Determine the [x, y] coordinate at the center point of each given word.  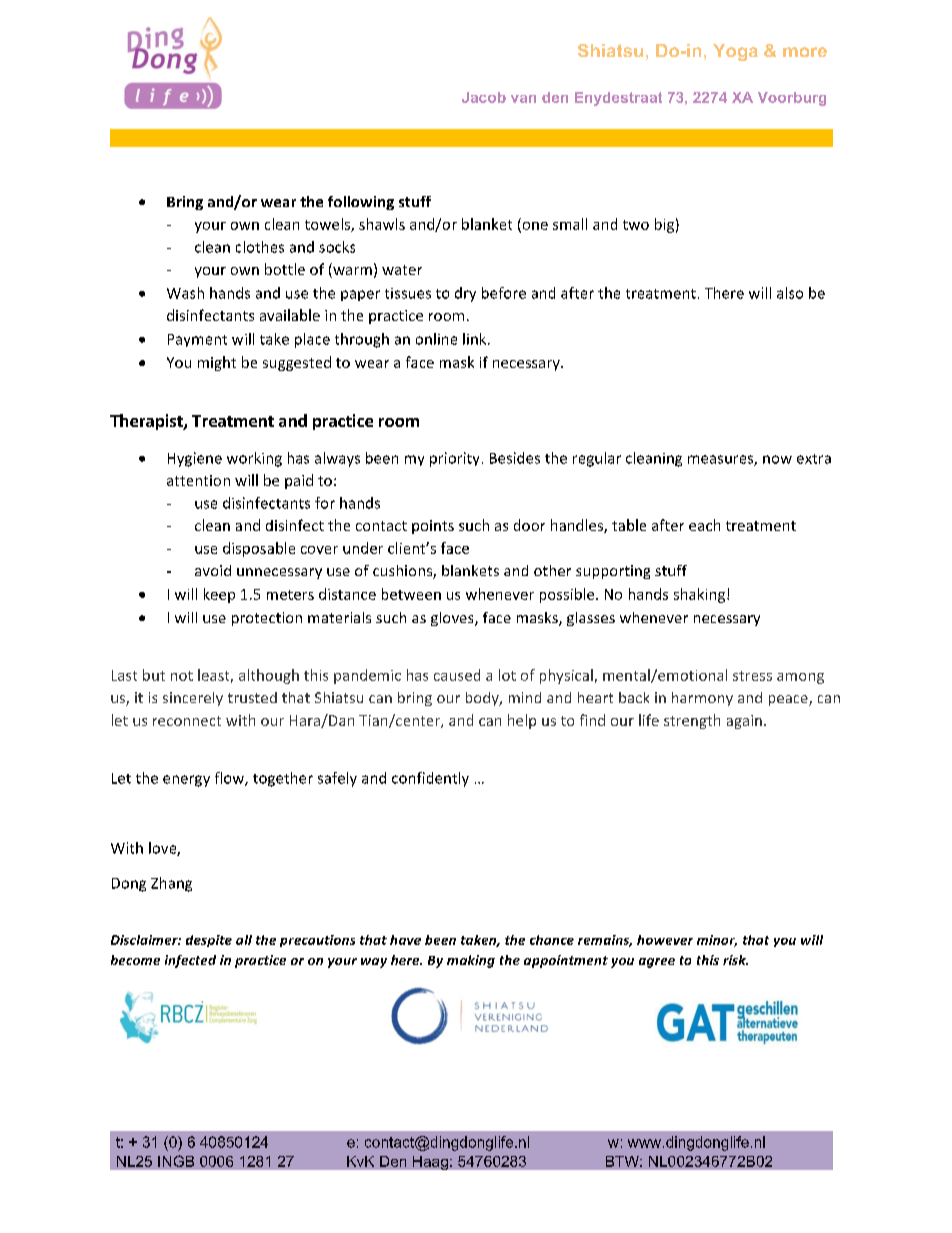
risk [735, 960]
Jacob [484, 97]
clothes [260, 247]
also [790, 293]
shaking [699, 595]
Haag [430, 1163]
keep [219, 595]
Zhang [171, 884]
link [476, 339]
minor [717, 941]
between [411, 594]
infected [190, 961]
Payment [197, 340]
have [405, 940]
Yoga [735, 52]
